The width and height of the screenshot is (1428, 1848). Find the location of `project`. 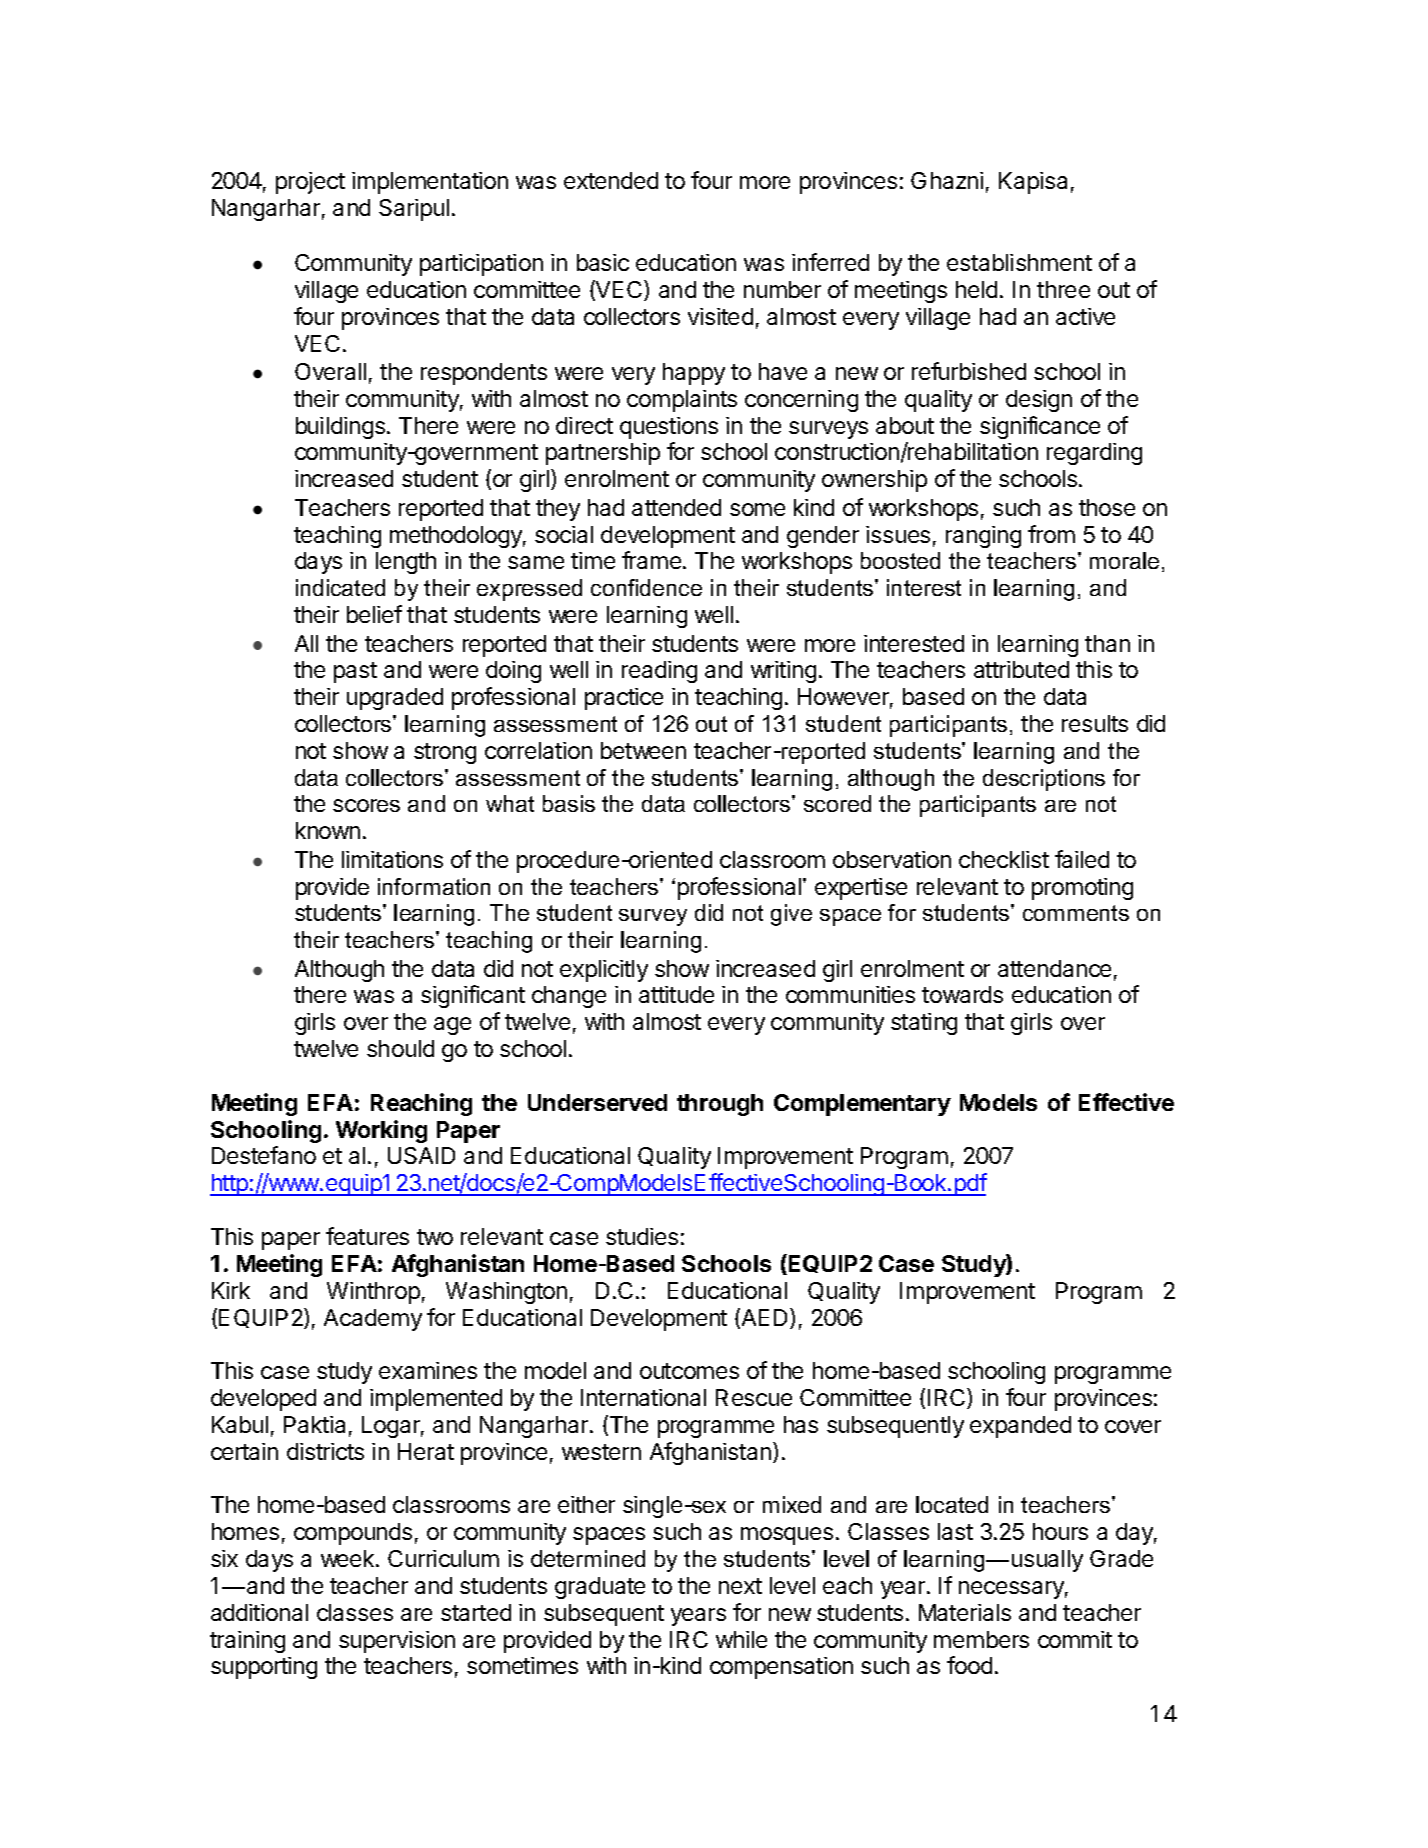

project is located at coordinates (310, 183).
